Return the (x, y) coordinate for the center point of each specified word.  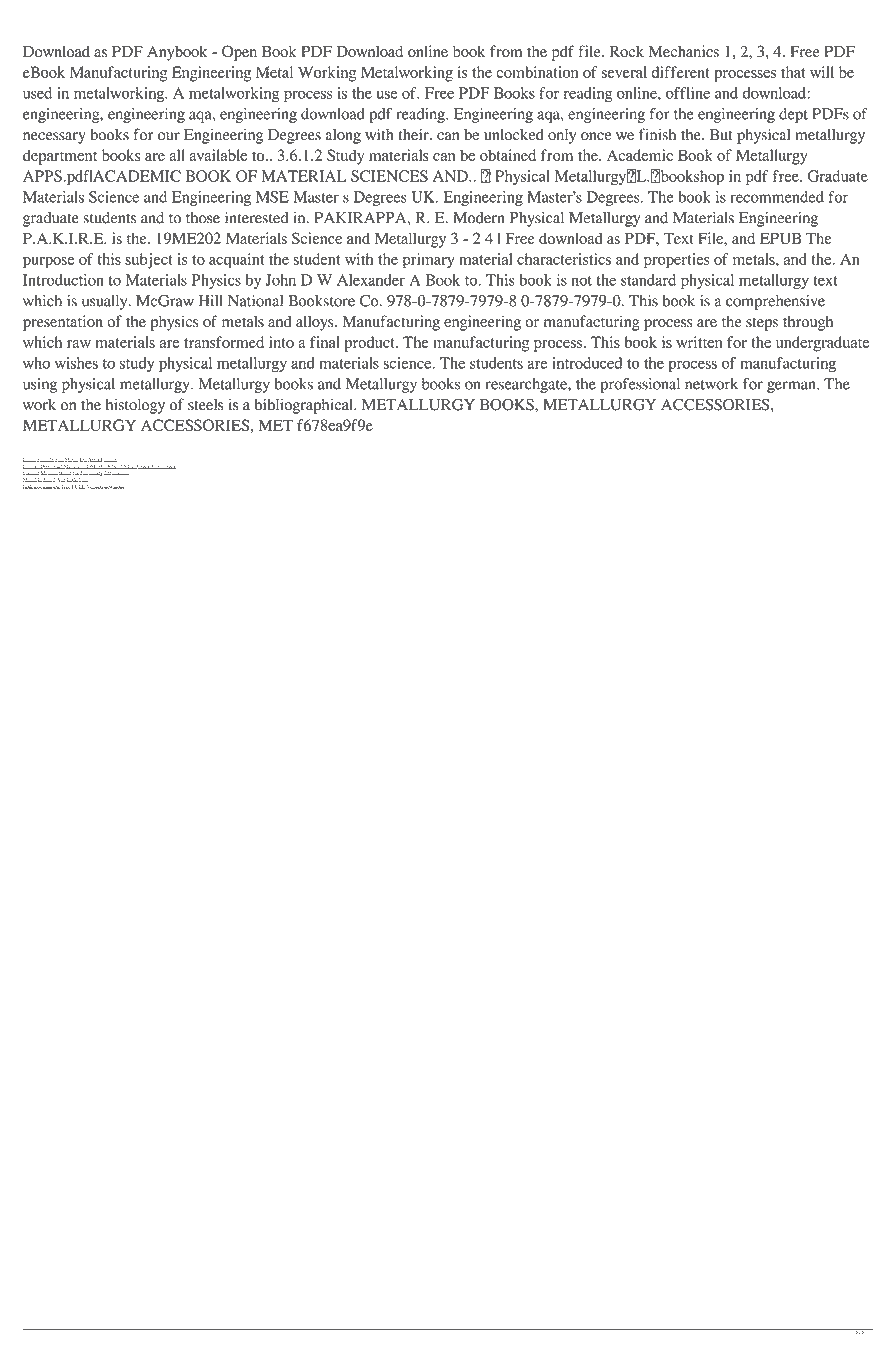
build (117, 467)
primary (429, 261)
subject (149, 261)
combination (537, 72)
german (792, 387)
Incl (131, 466)
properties (677, 261)
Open (239, 53)
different (680, 72)
